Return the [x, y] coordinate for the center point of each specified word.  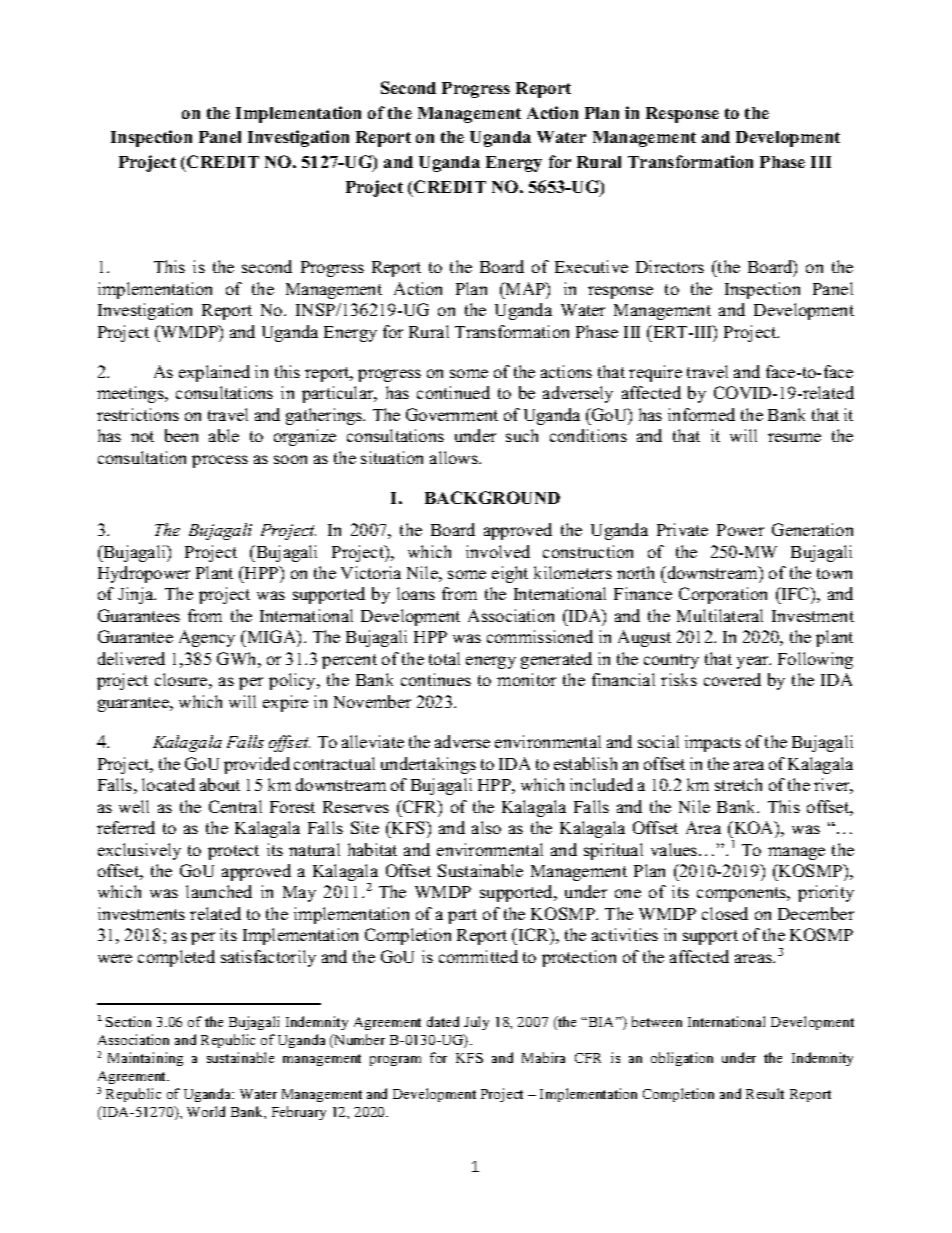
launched [219, 891]
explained [214, 373]
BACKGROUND [492, 497]
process [220, 461]
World [206, 1111]
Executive [591, 266]
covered [732, 679]
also [486, 827]
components [742, 894]
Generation [812, 529]
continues [436, 679]
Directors [670, 266]
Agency [207, 638]
